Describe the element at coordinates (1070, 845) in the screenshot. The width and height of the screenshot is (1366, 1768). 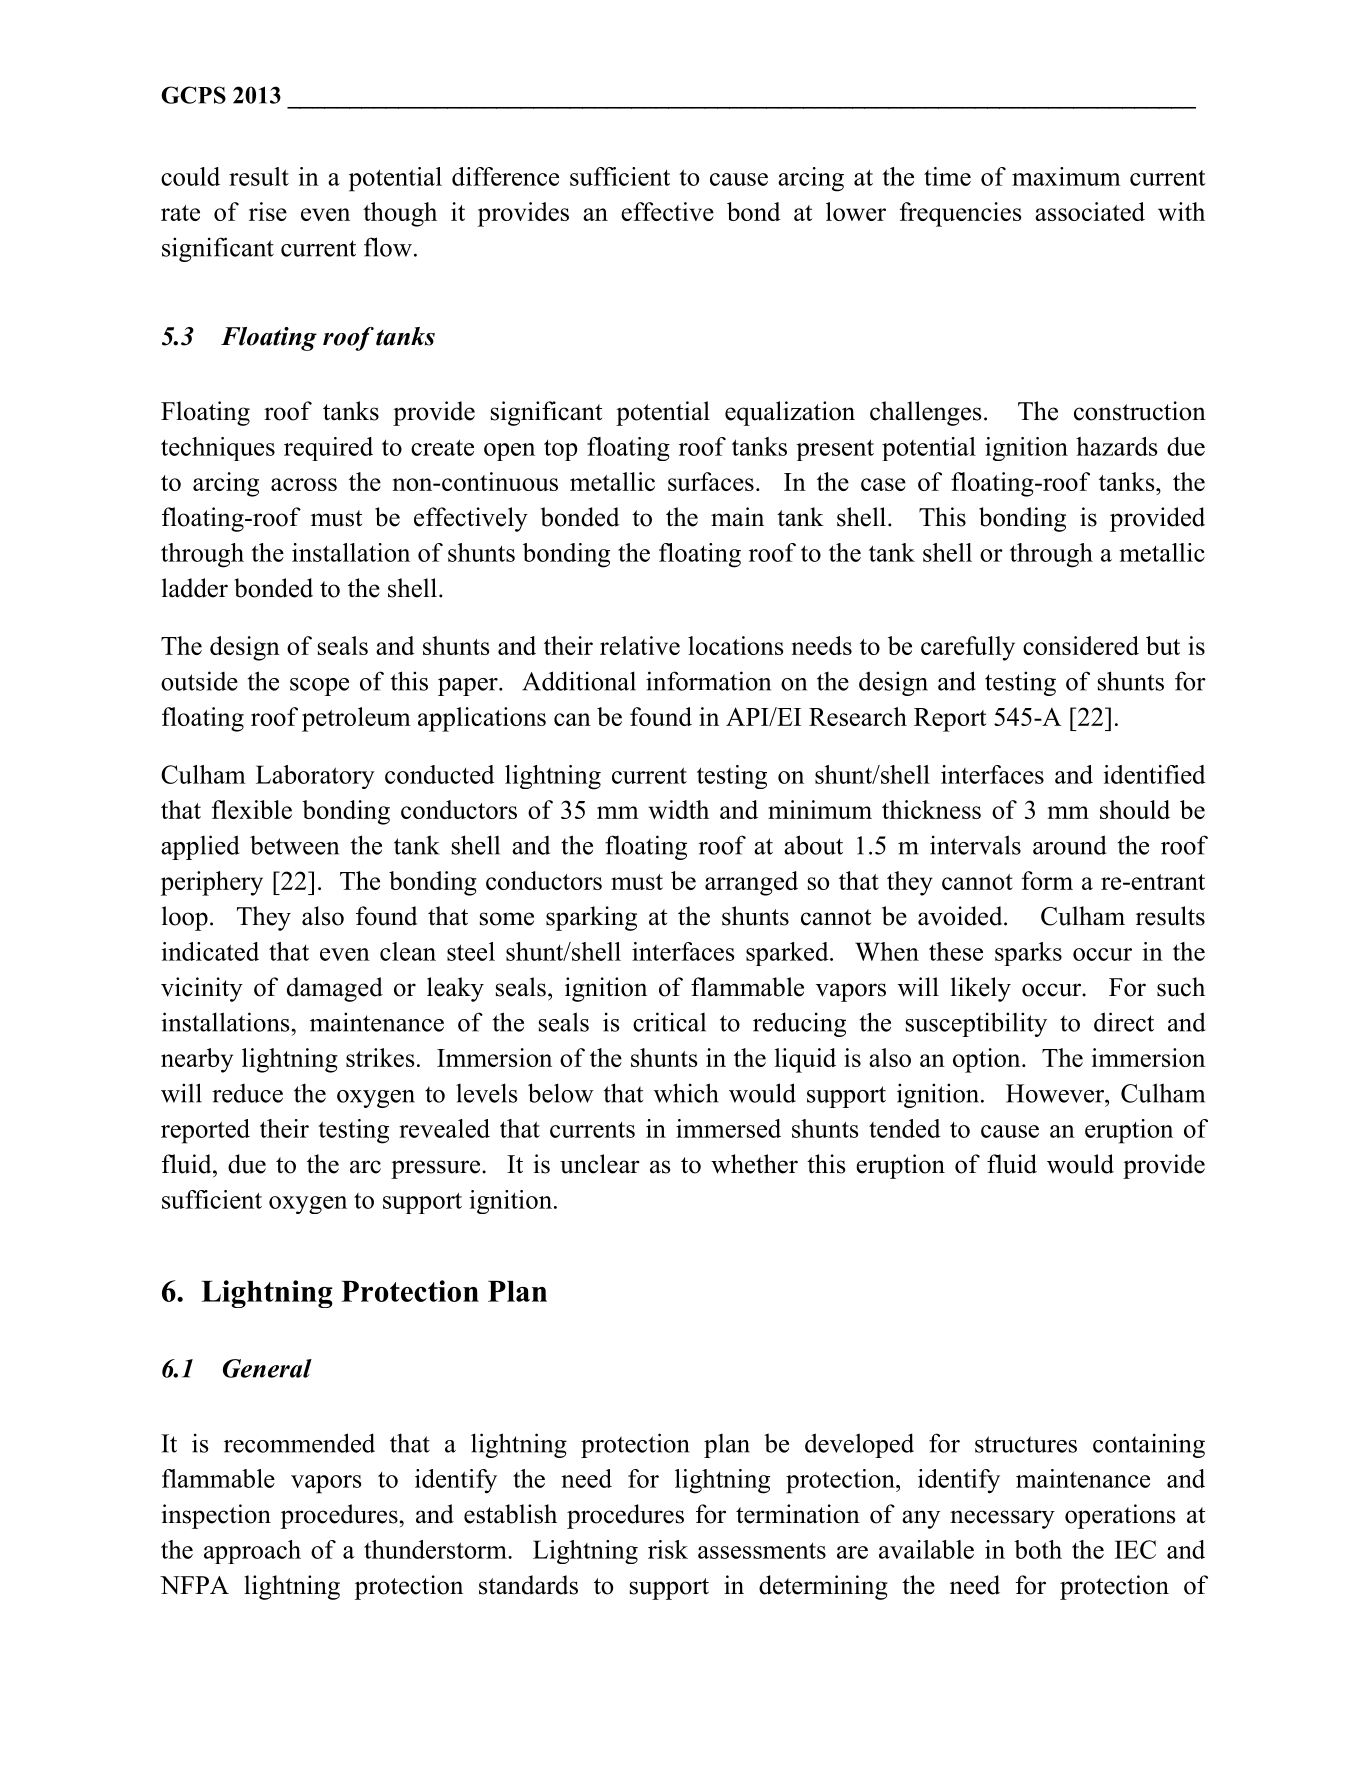
I see `around` at that location.
